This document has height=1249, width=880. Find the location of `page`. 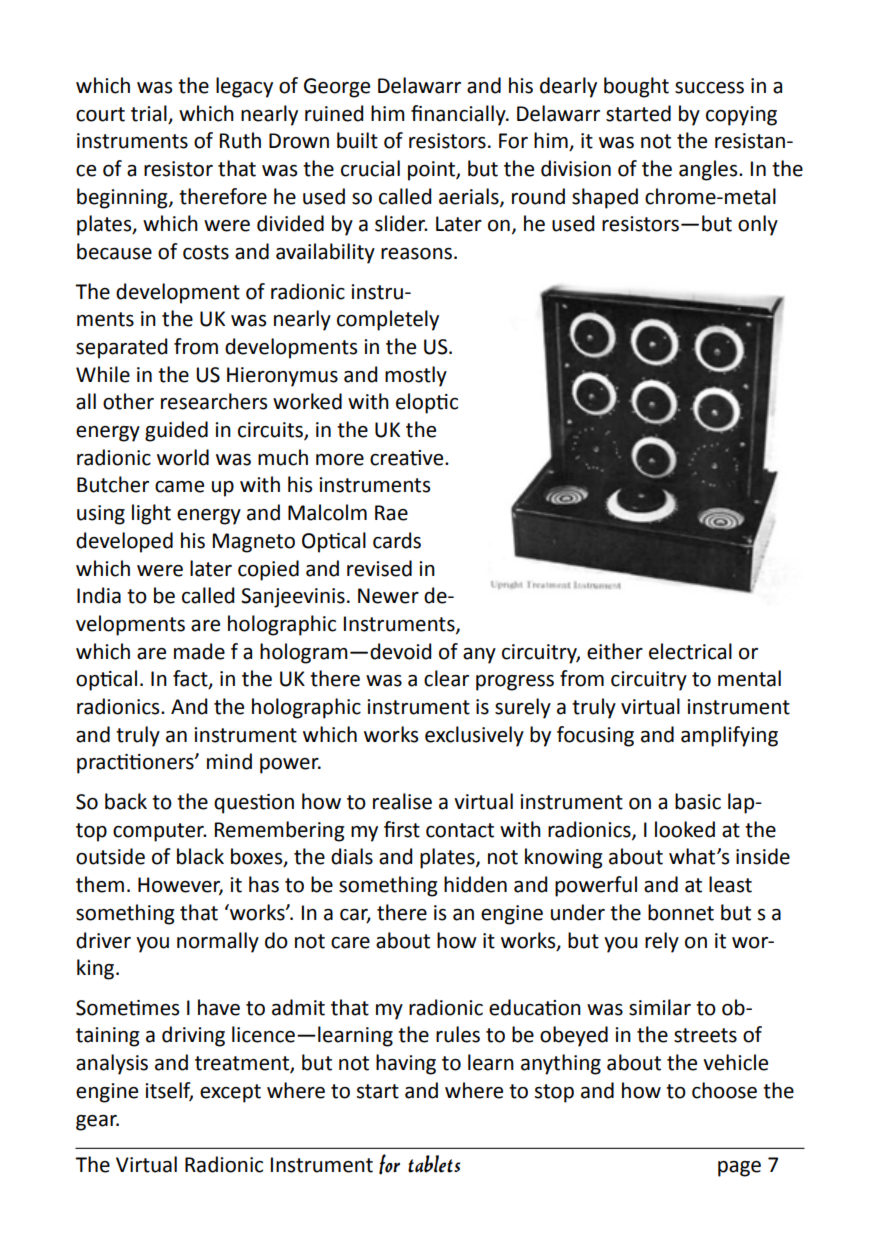

page is located at coordinates (739, 1169).
